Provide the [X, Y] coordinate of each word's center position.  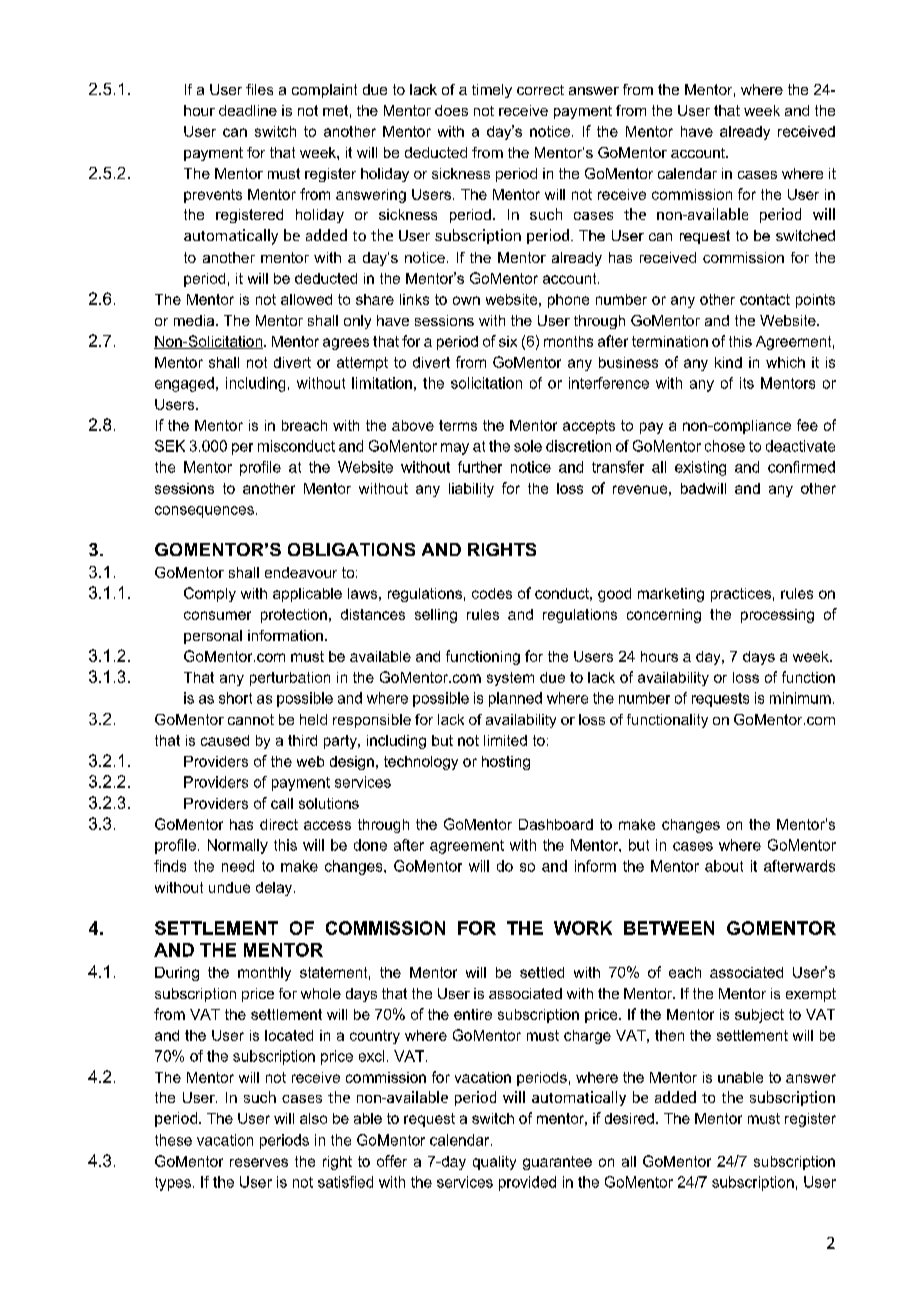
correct [540, 90]
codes [492, 593]
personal [213, 637]
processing [777, 616]
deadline [248, 110]
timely [492, 91]
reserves [259, 1162]
